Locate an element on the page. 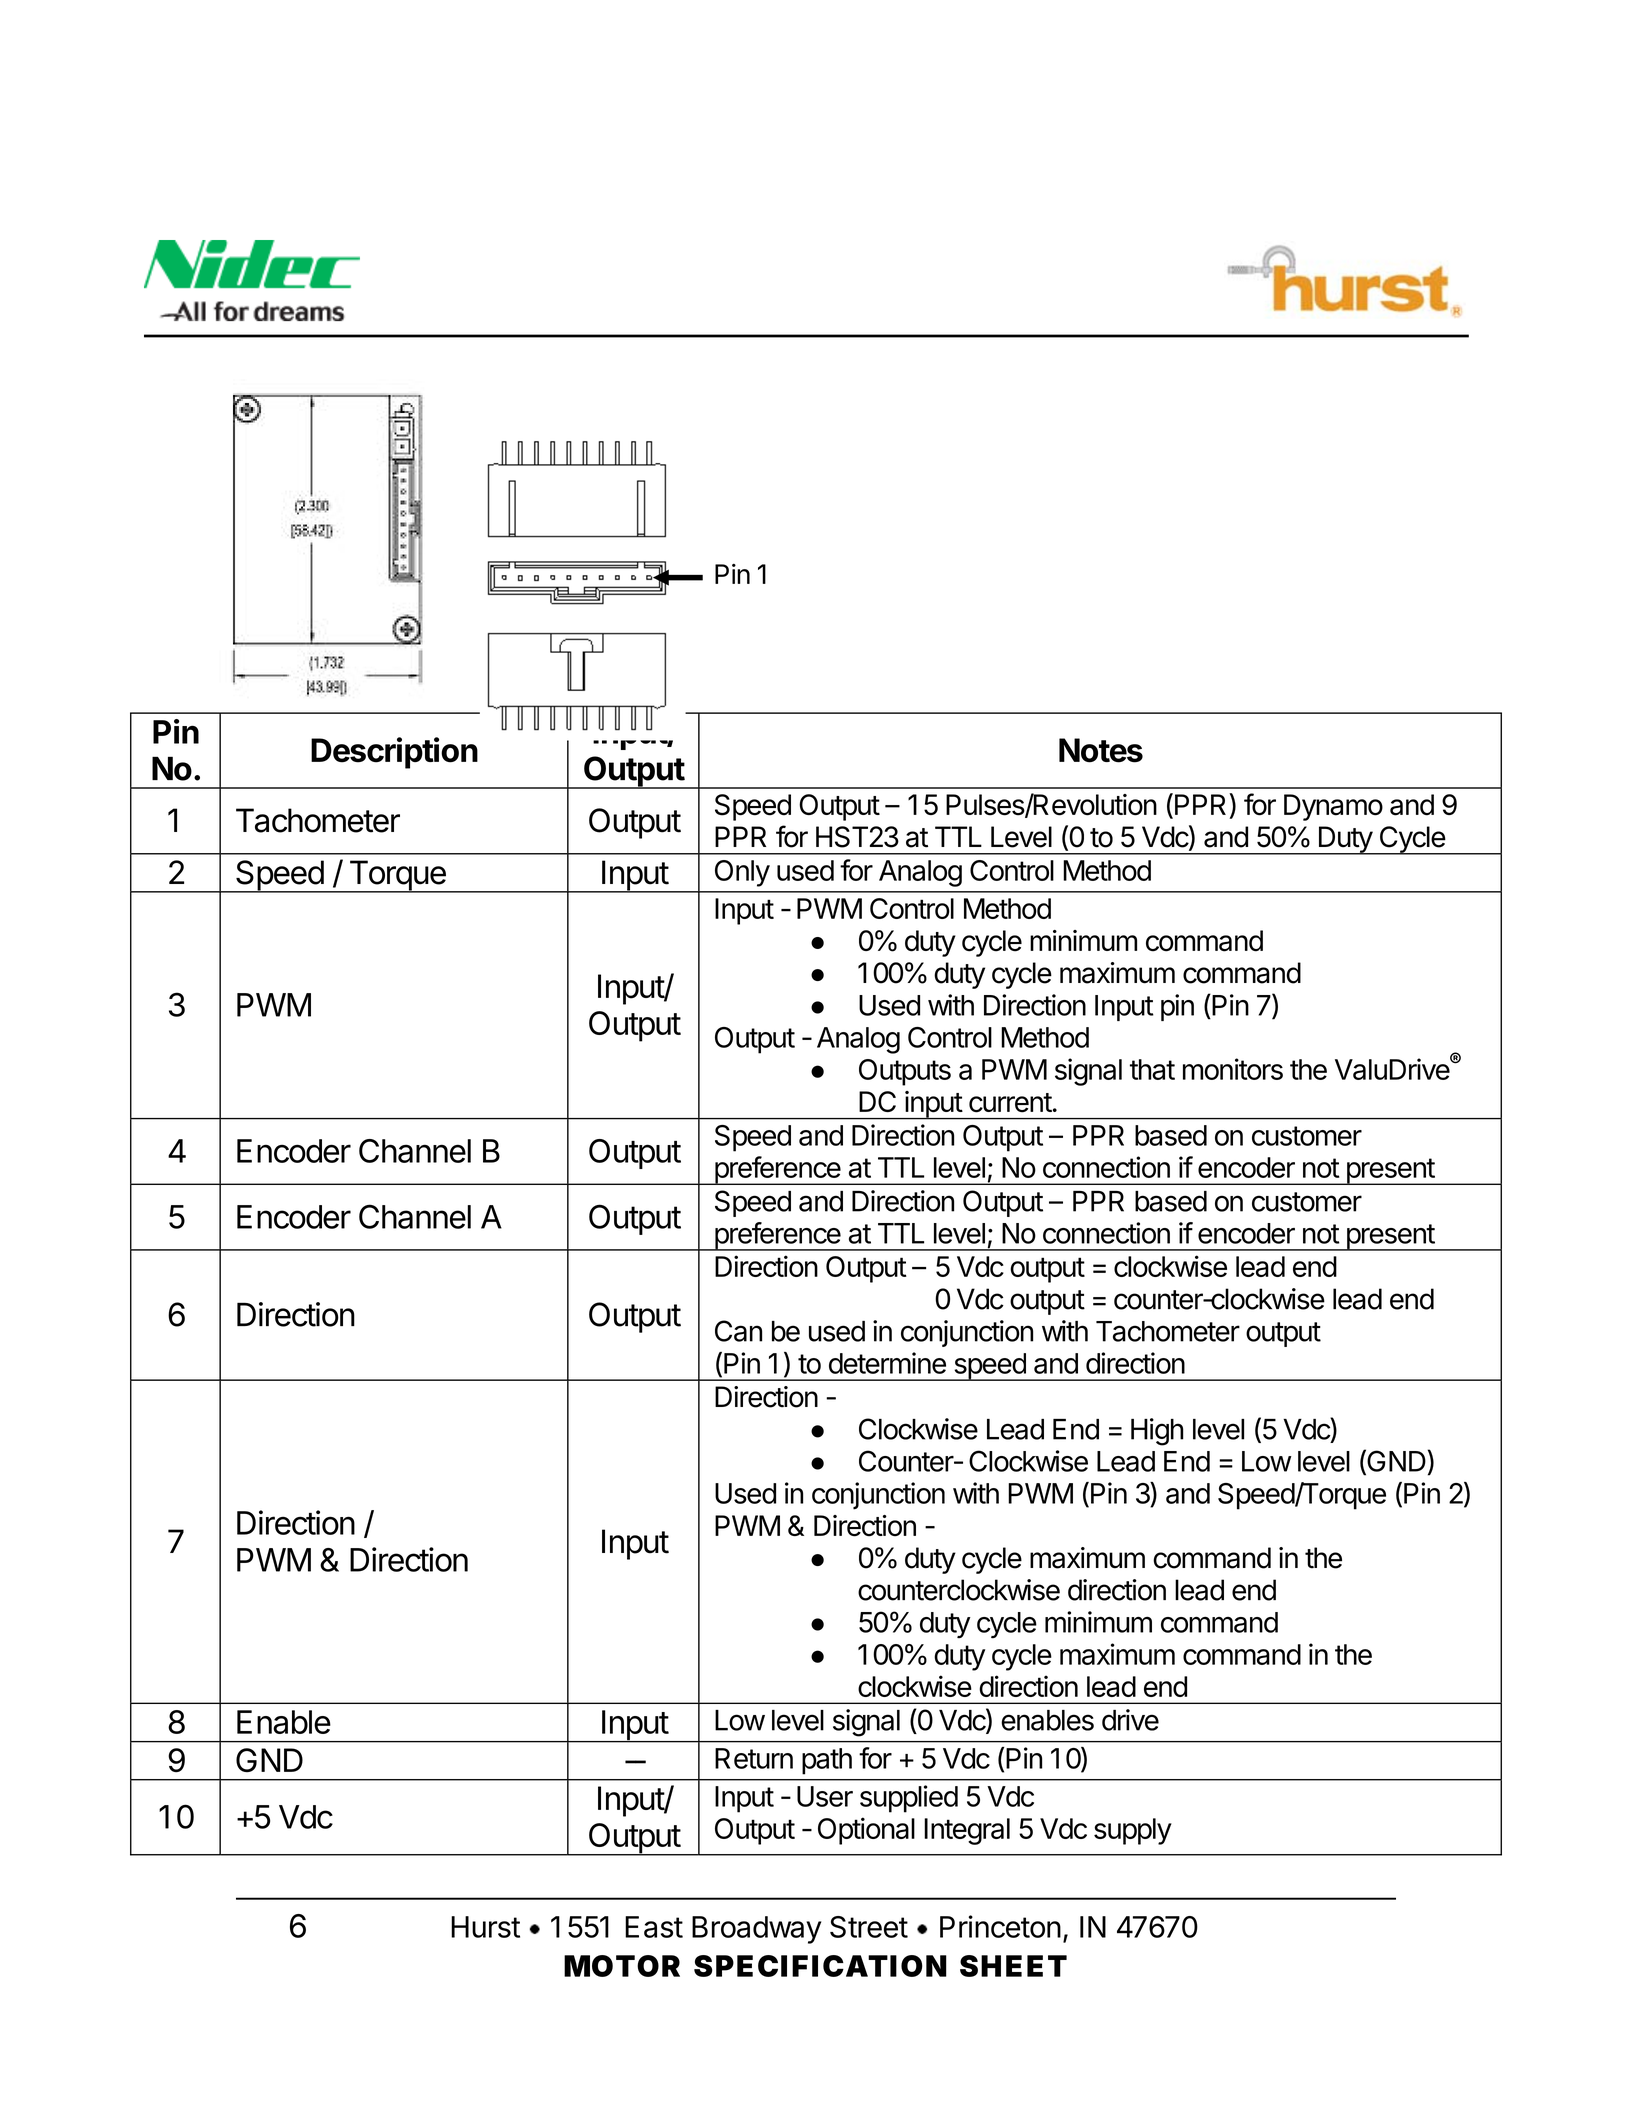 The width and height of the image is (1632, 2112). Only is located at coordinates (742, 873).
